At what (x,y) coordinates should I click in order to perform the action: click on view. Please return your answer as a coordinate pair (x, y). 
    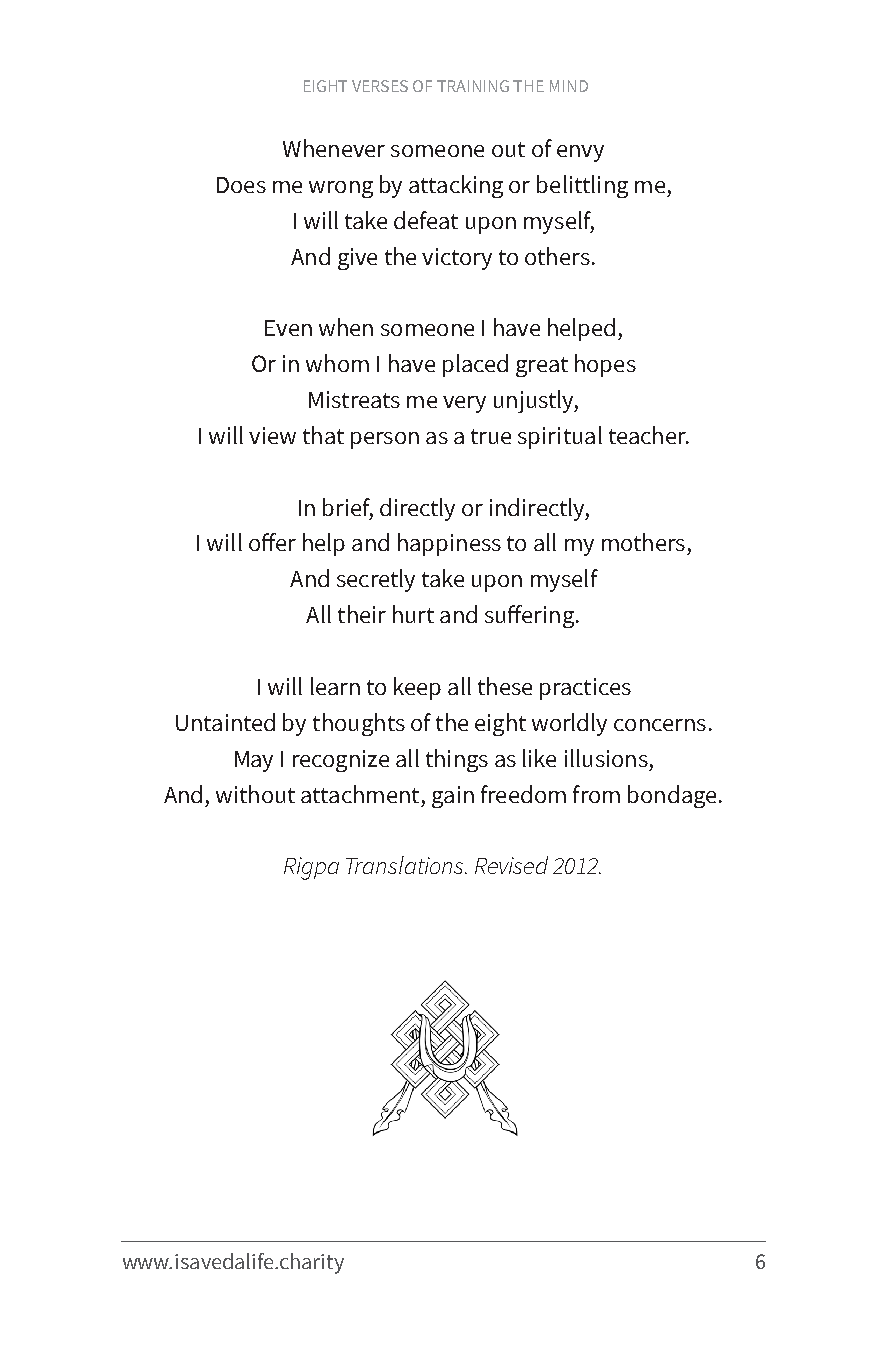
    Looking at the image, I should click on (272, 435).
